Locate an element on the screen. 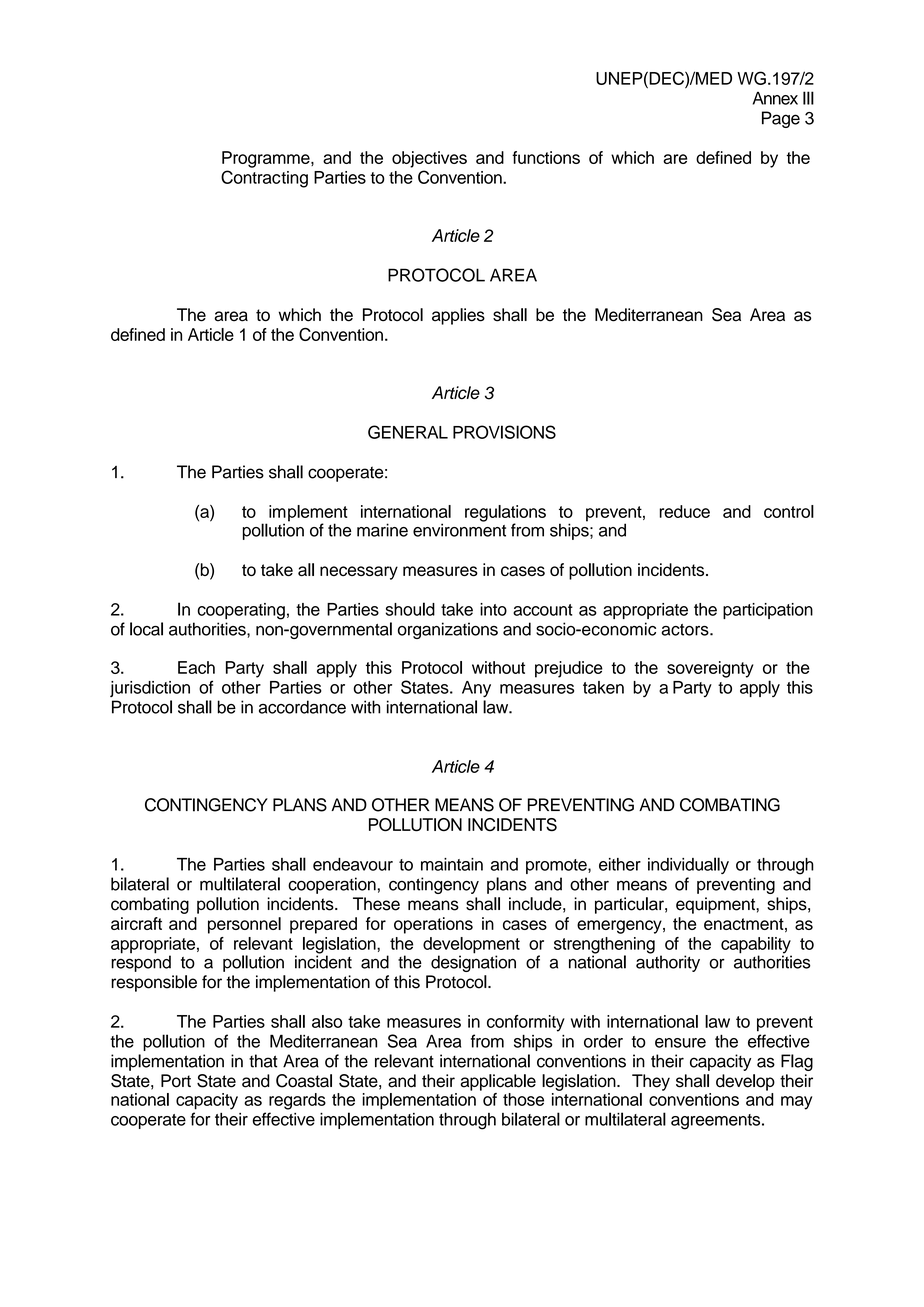 The width and height of the screenshot is (924, 1307). sovereignty is located at coordinates (710, 669).
